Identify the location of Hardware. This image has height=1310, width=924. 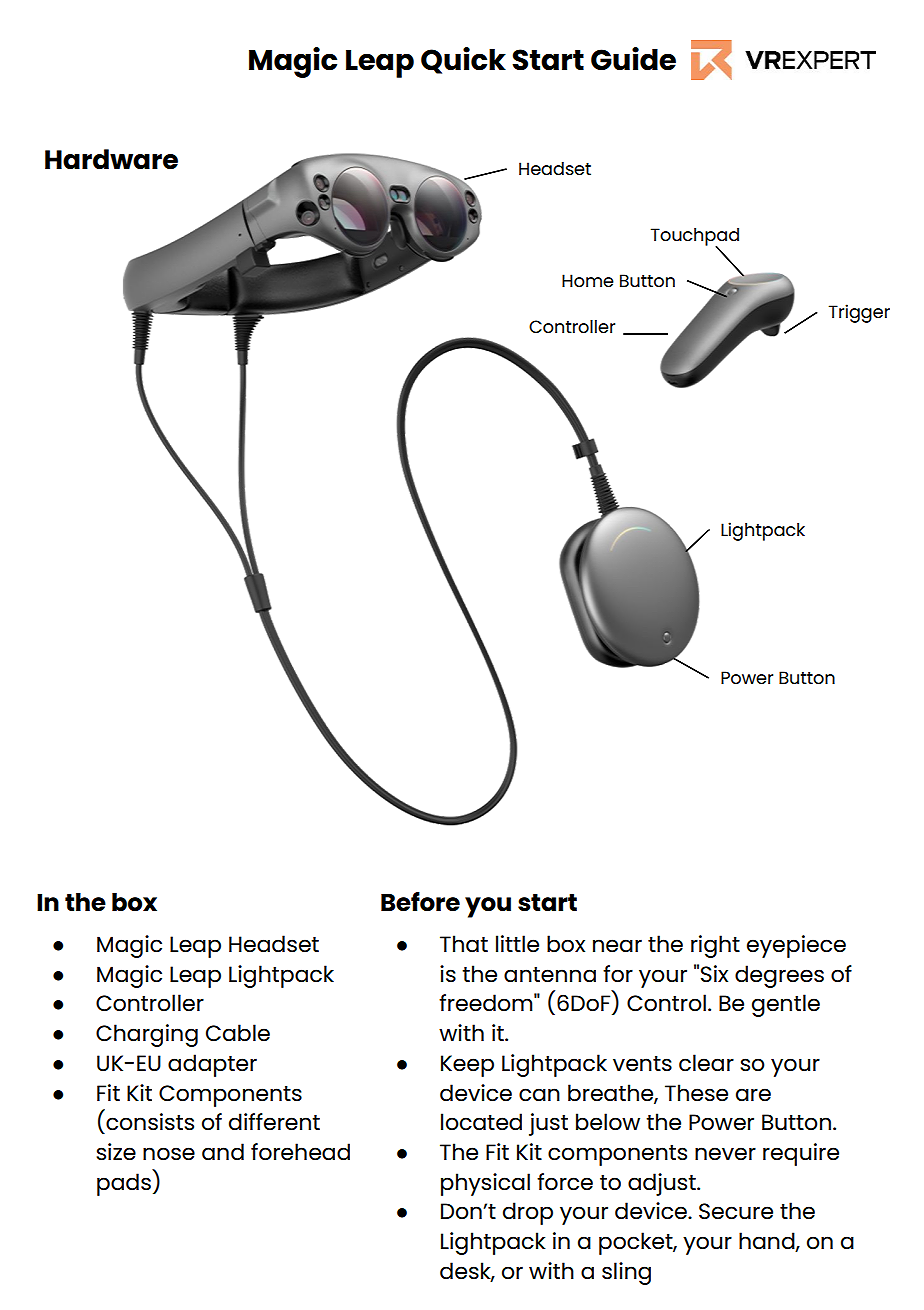
(111, 159).
